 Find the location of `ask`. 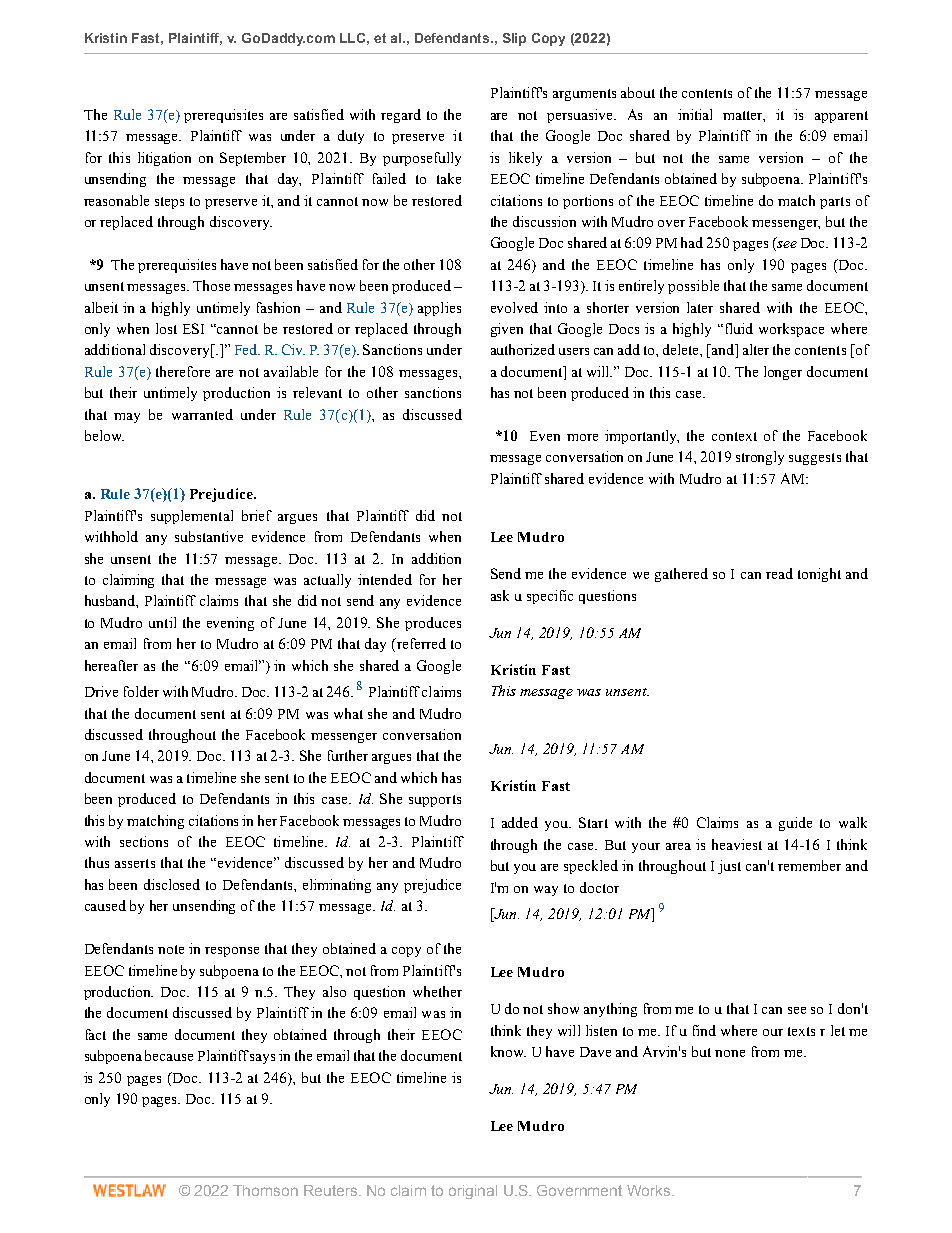

ask is located at coordinates (500, 595).
